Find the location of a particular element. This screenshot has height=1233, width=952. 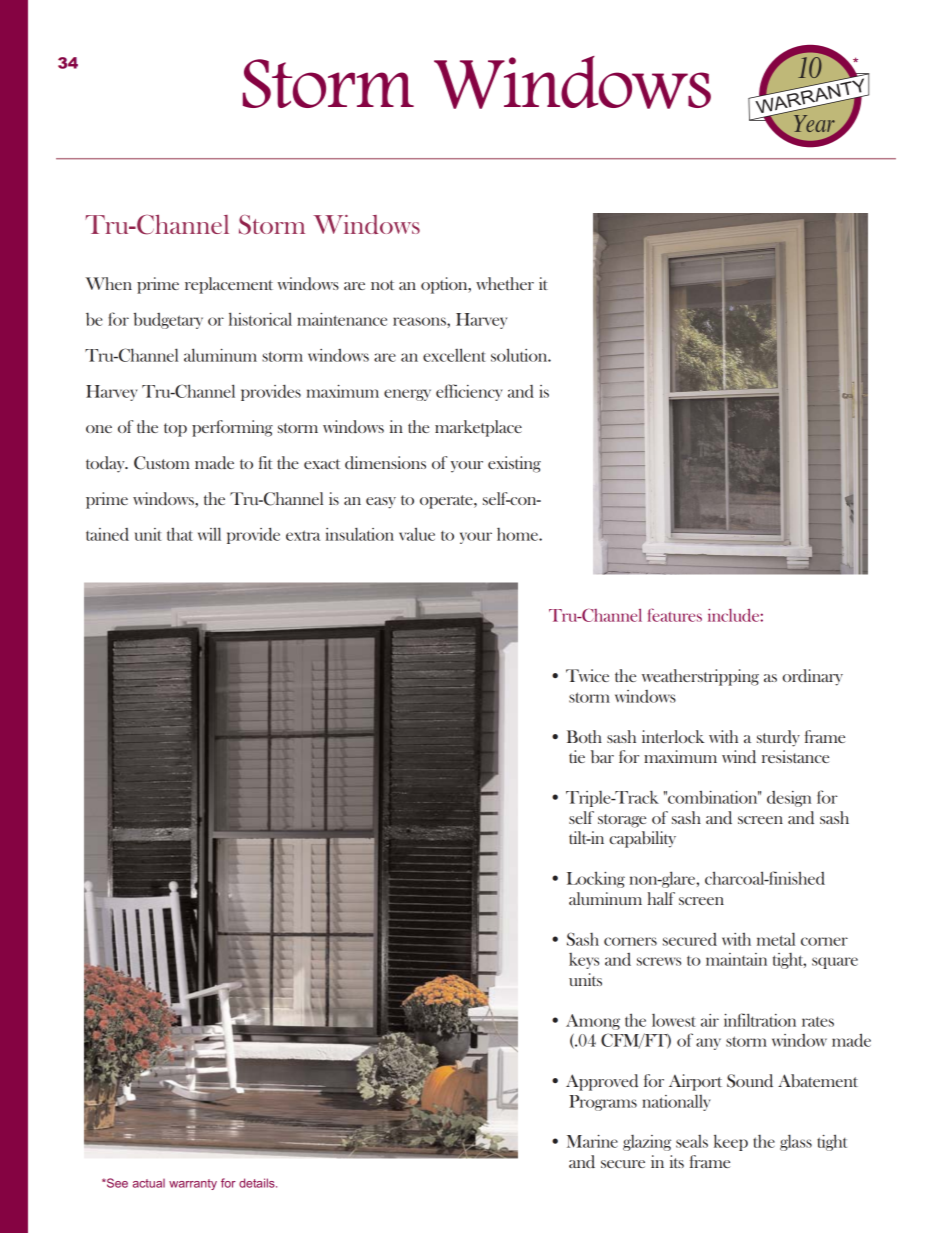

warranty is located at coordinates (193, 1184).
